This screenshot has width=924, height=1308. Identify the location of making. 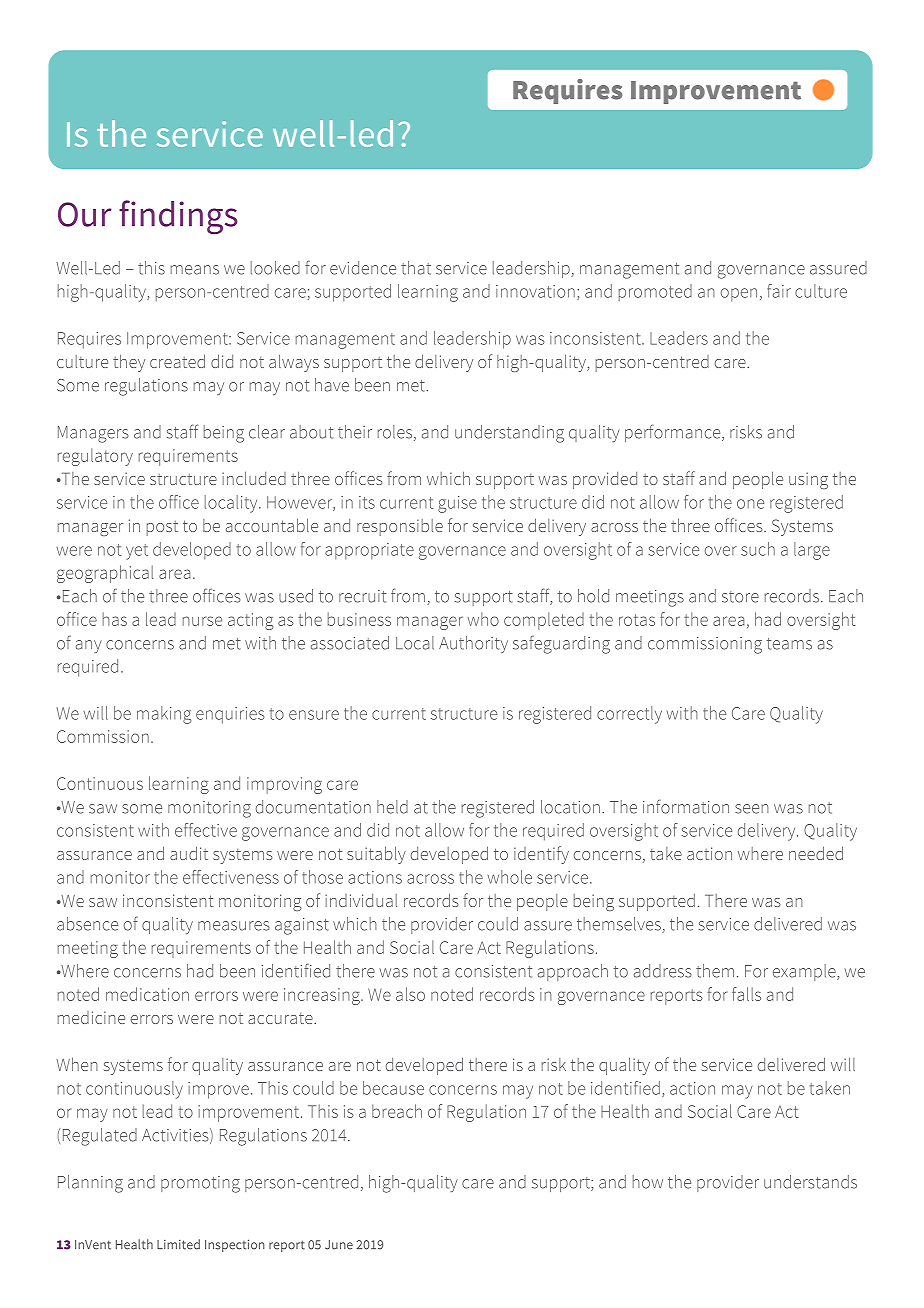
(164, 715).
